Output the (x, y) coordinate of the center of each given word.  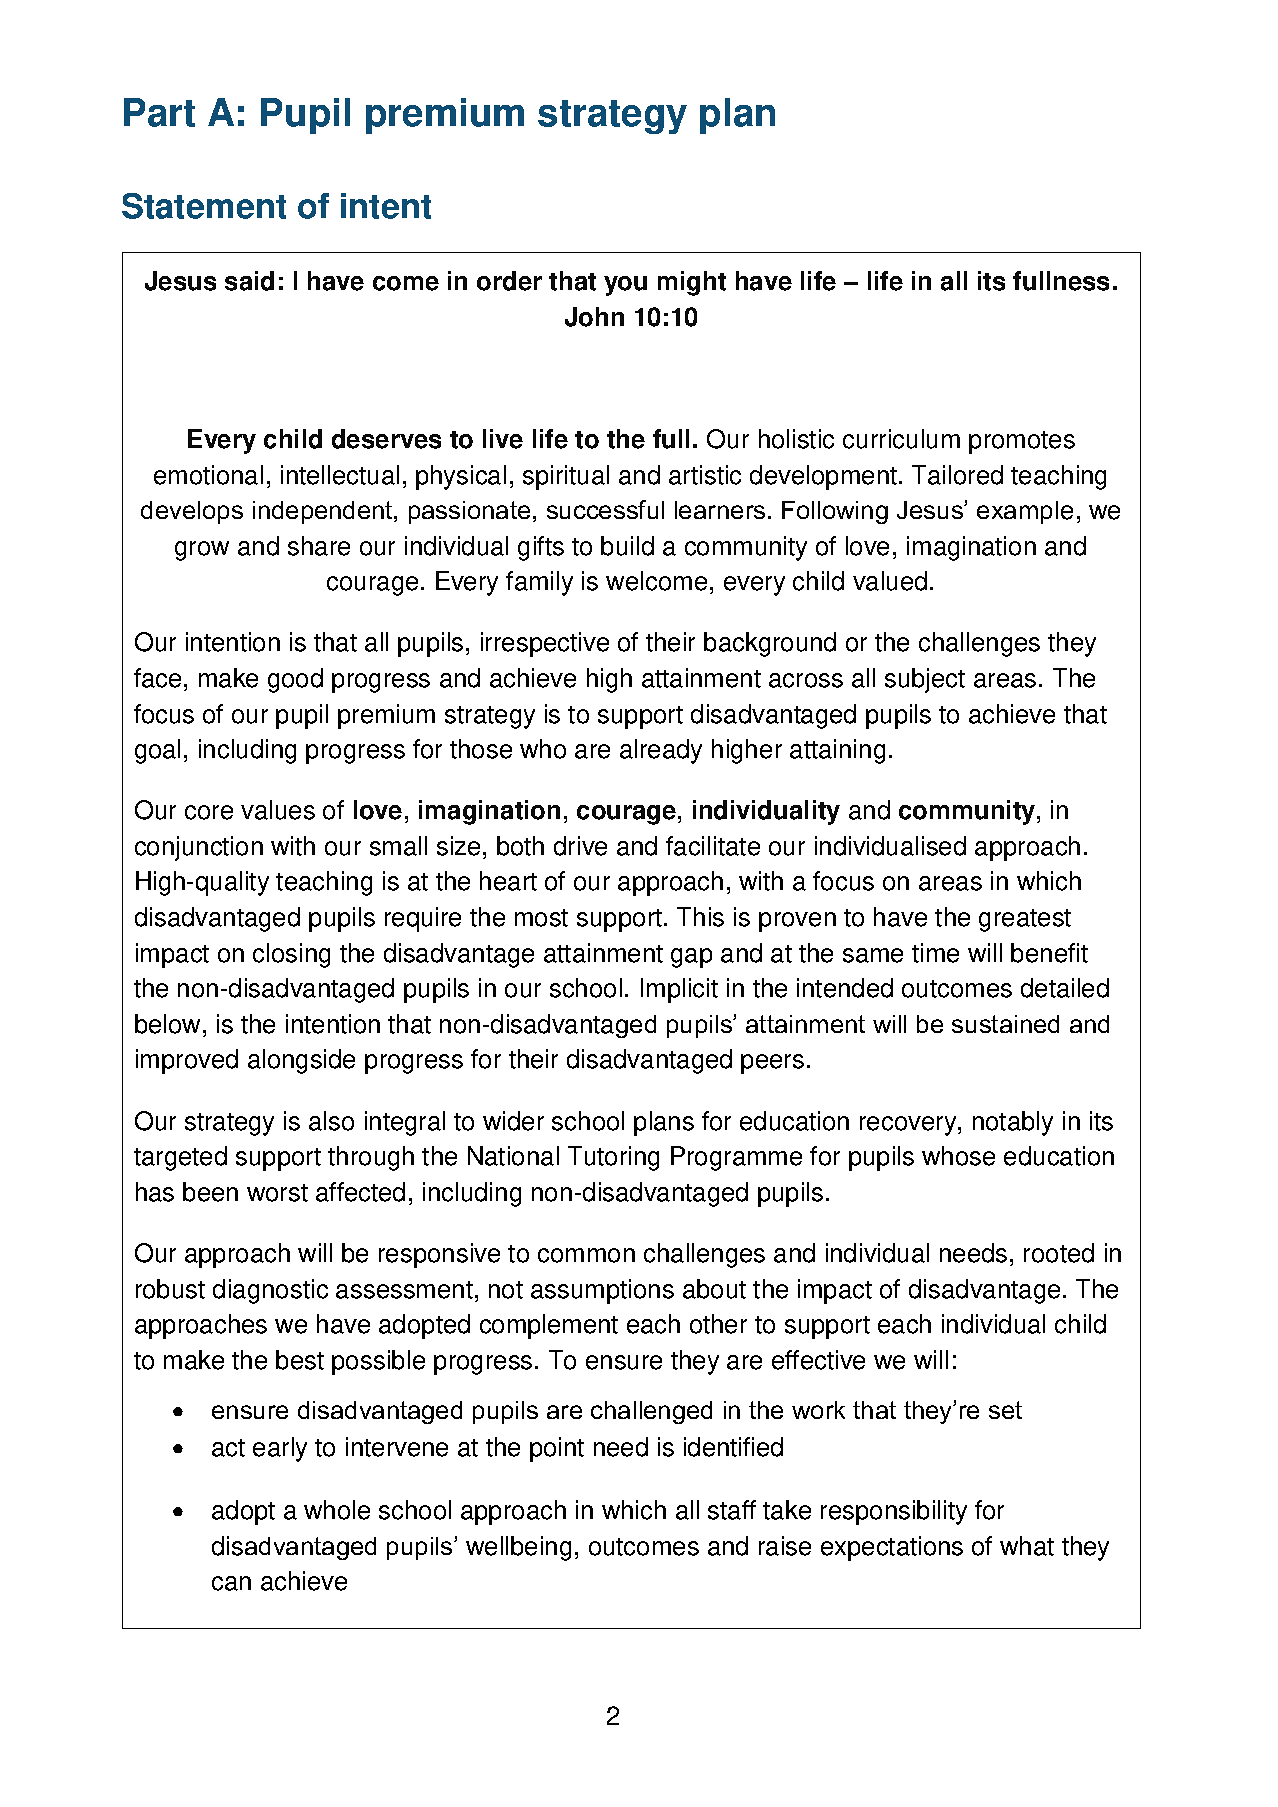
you (625, 286)
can (231, 1583)
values (278, 810)
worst (277, 1193)
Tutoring (613, 1158)
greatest (1025, 920)
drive (580, 846)
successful (605, 509)
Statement (204, 206)
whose (958, 1156)
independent (324, 512)
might (692, 283)
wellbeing (518, 1548)
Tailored (957, 475)
